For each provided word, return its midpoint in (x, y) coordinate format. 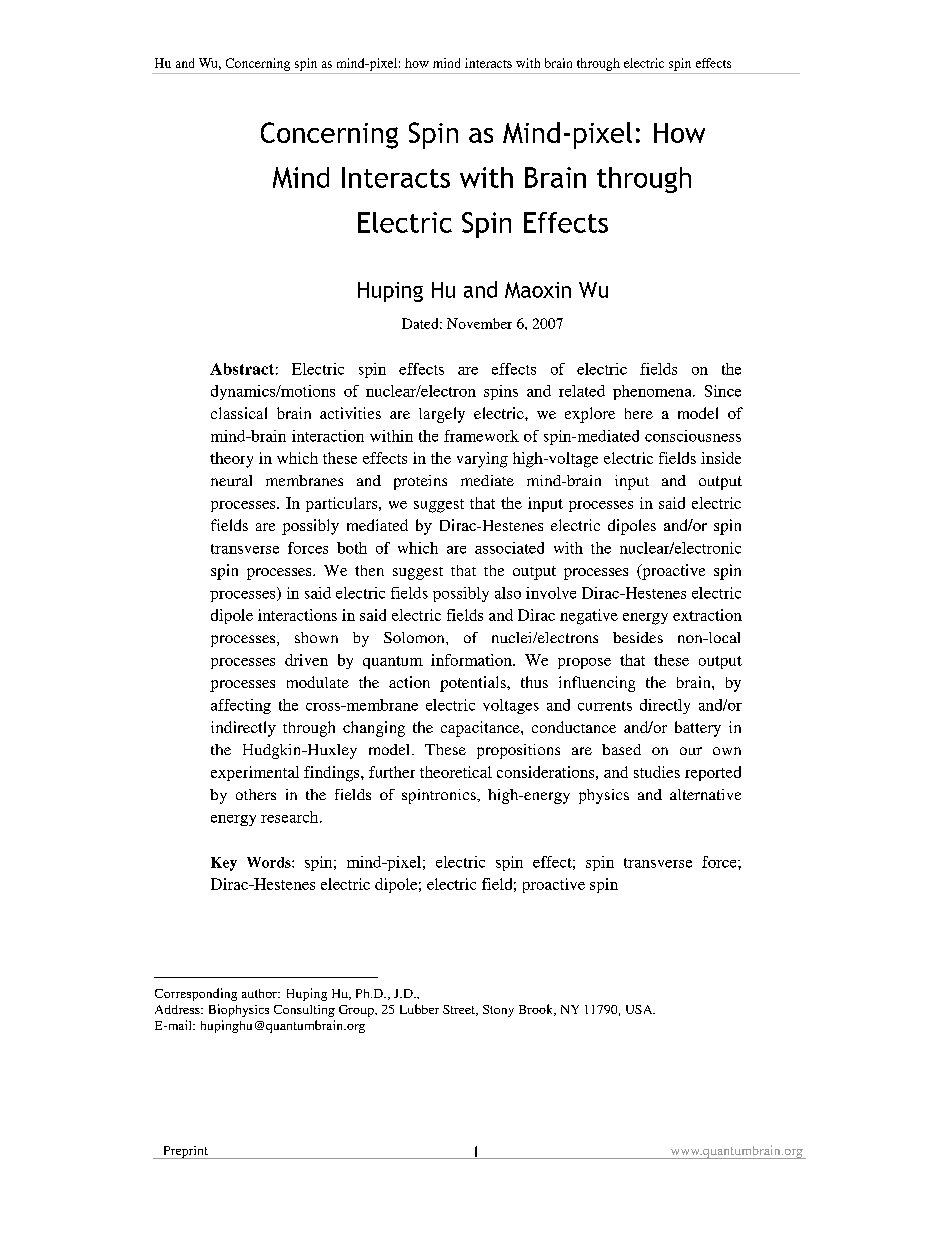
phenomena (653, 392)
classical (239, 413)
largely (442, 415)
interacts (488, 63)
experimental (255, 773)
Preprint (186, 1152)
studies (657, 772)
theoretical (456, 772)
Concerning (258, 64)
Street (460, 1010)
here (639, 413)
